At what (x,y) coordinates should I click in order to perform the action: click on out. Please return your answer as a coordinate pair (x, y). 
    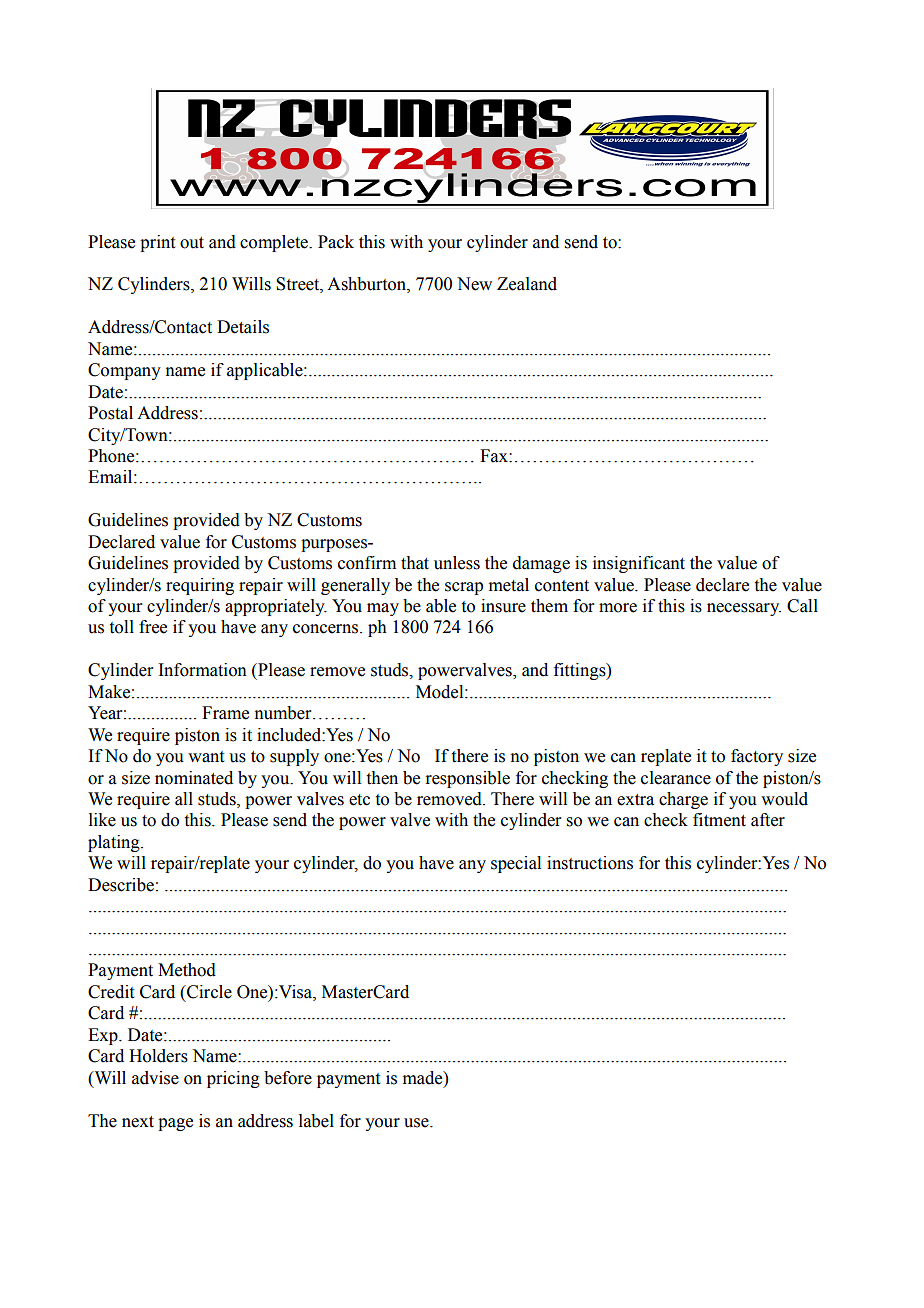
    Looking at the image, I should click on (192, 243).
